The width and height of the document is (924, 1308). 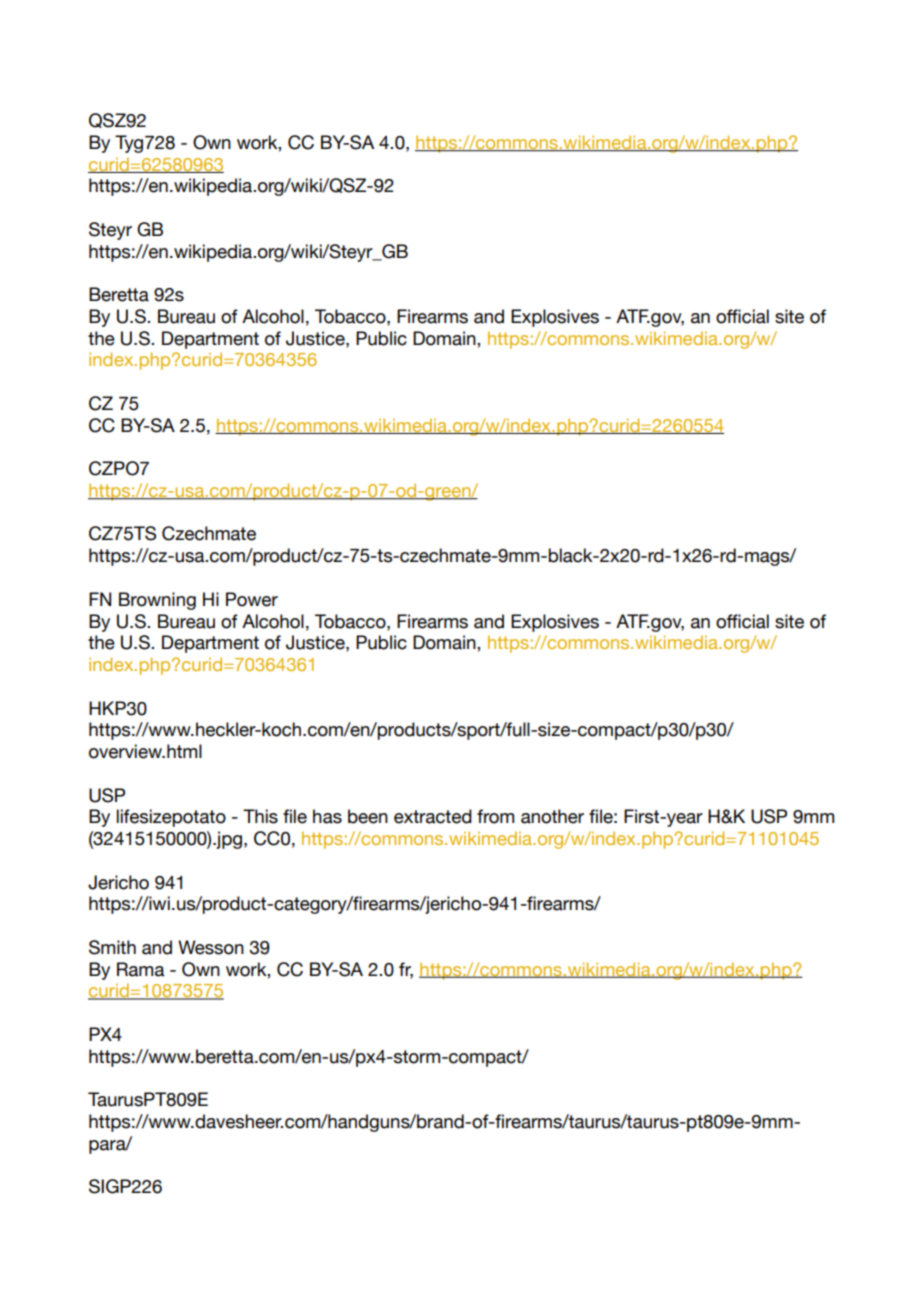 What do you see at coordinates (211, 947) in the document?
I see `Wesson` at bounding box center [211, 947].
